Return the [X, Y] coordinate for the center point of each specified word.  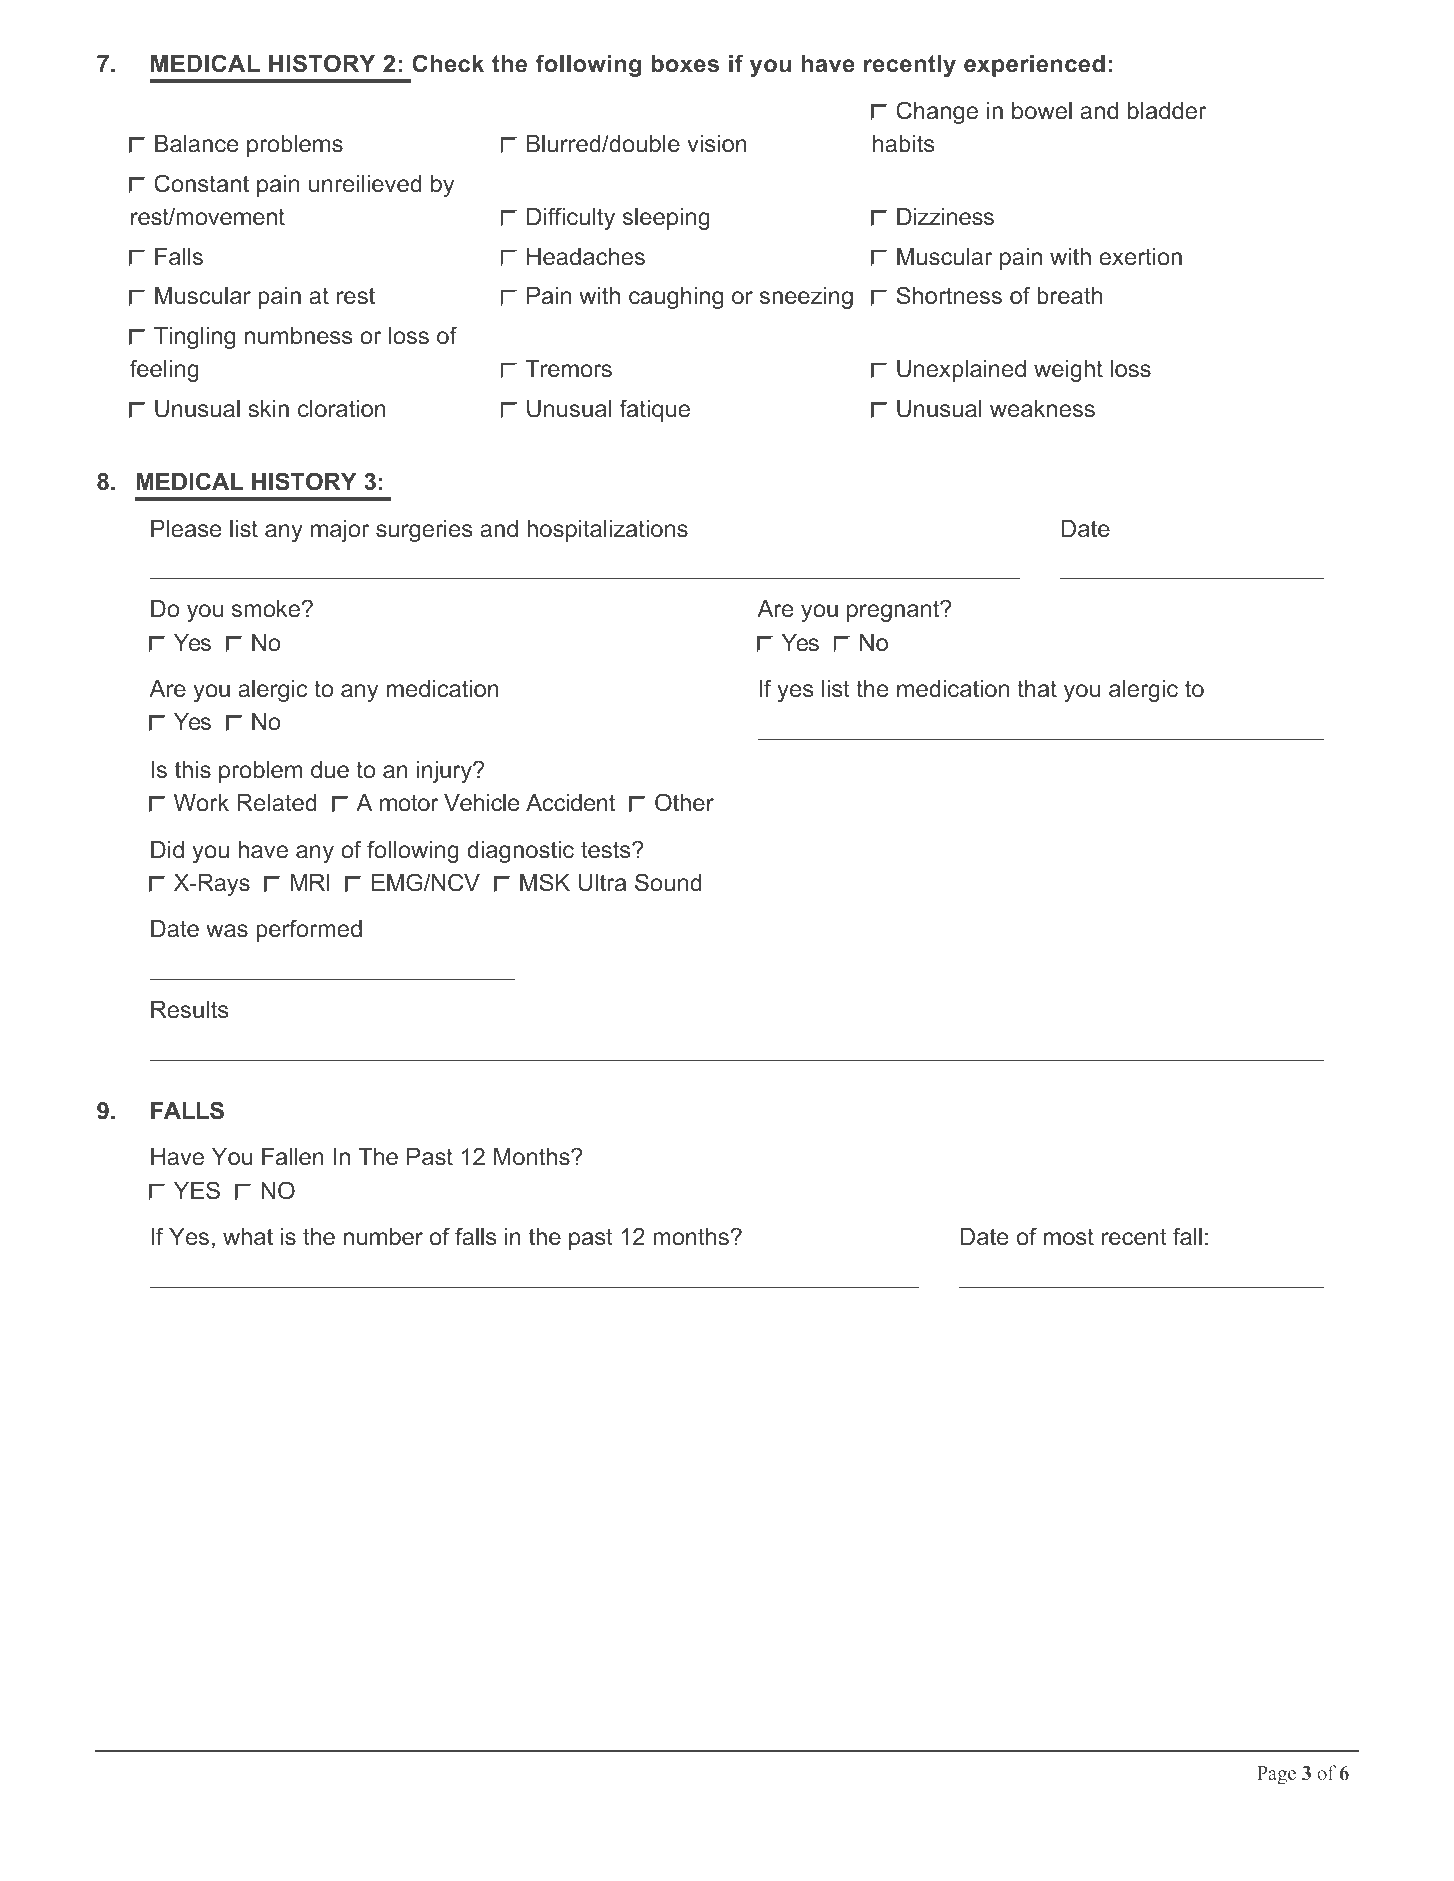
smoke [267, 609]
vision [717, 144]
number [383, 1237]
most [1069, 1237]
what [248, 1237]
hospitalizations [607, 531]
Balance [197, 144]
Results [190, 1010]
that [1037, 689]
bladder [1167, 111]
